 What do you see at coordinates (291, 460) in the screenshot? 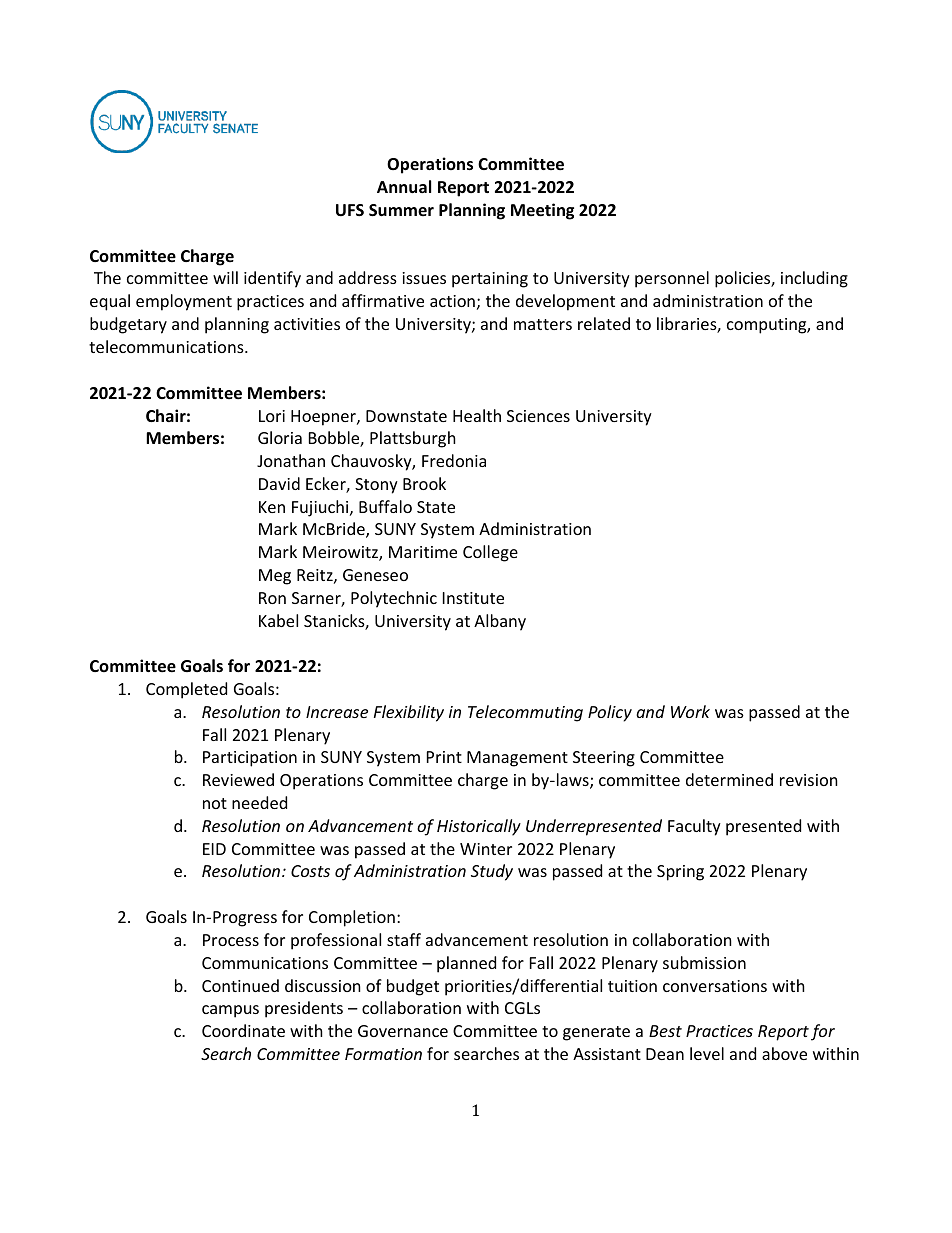
I see `Jonathan` at bounding box center [291, 460].
